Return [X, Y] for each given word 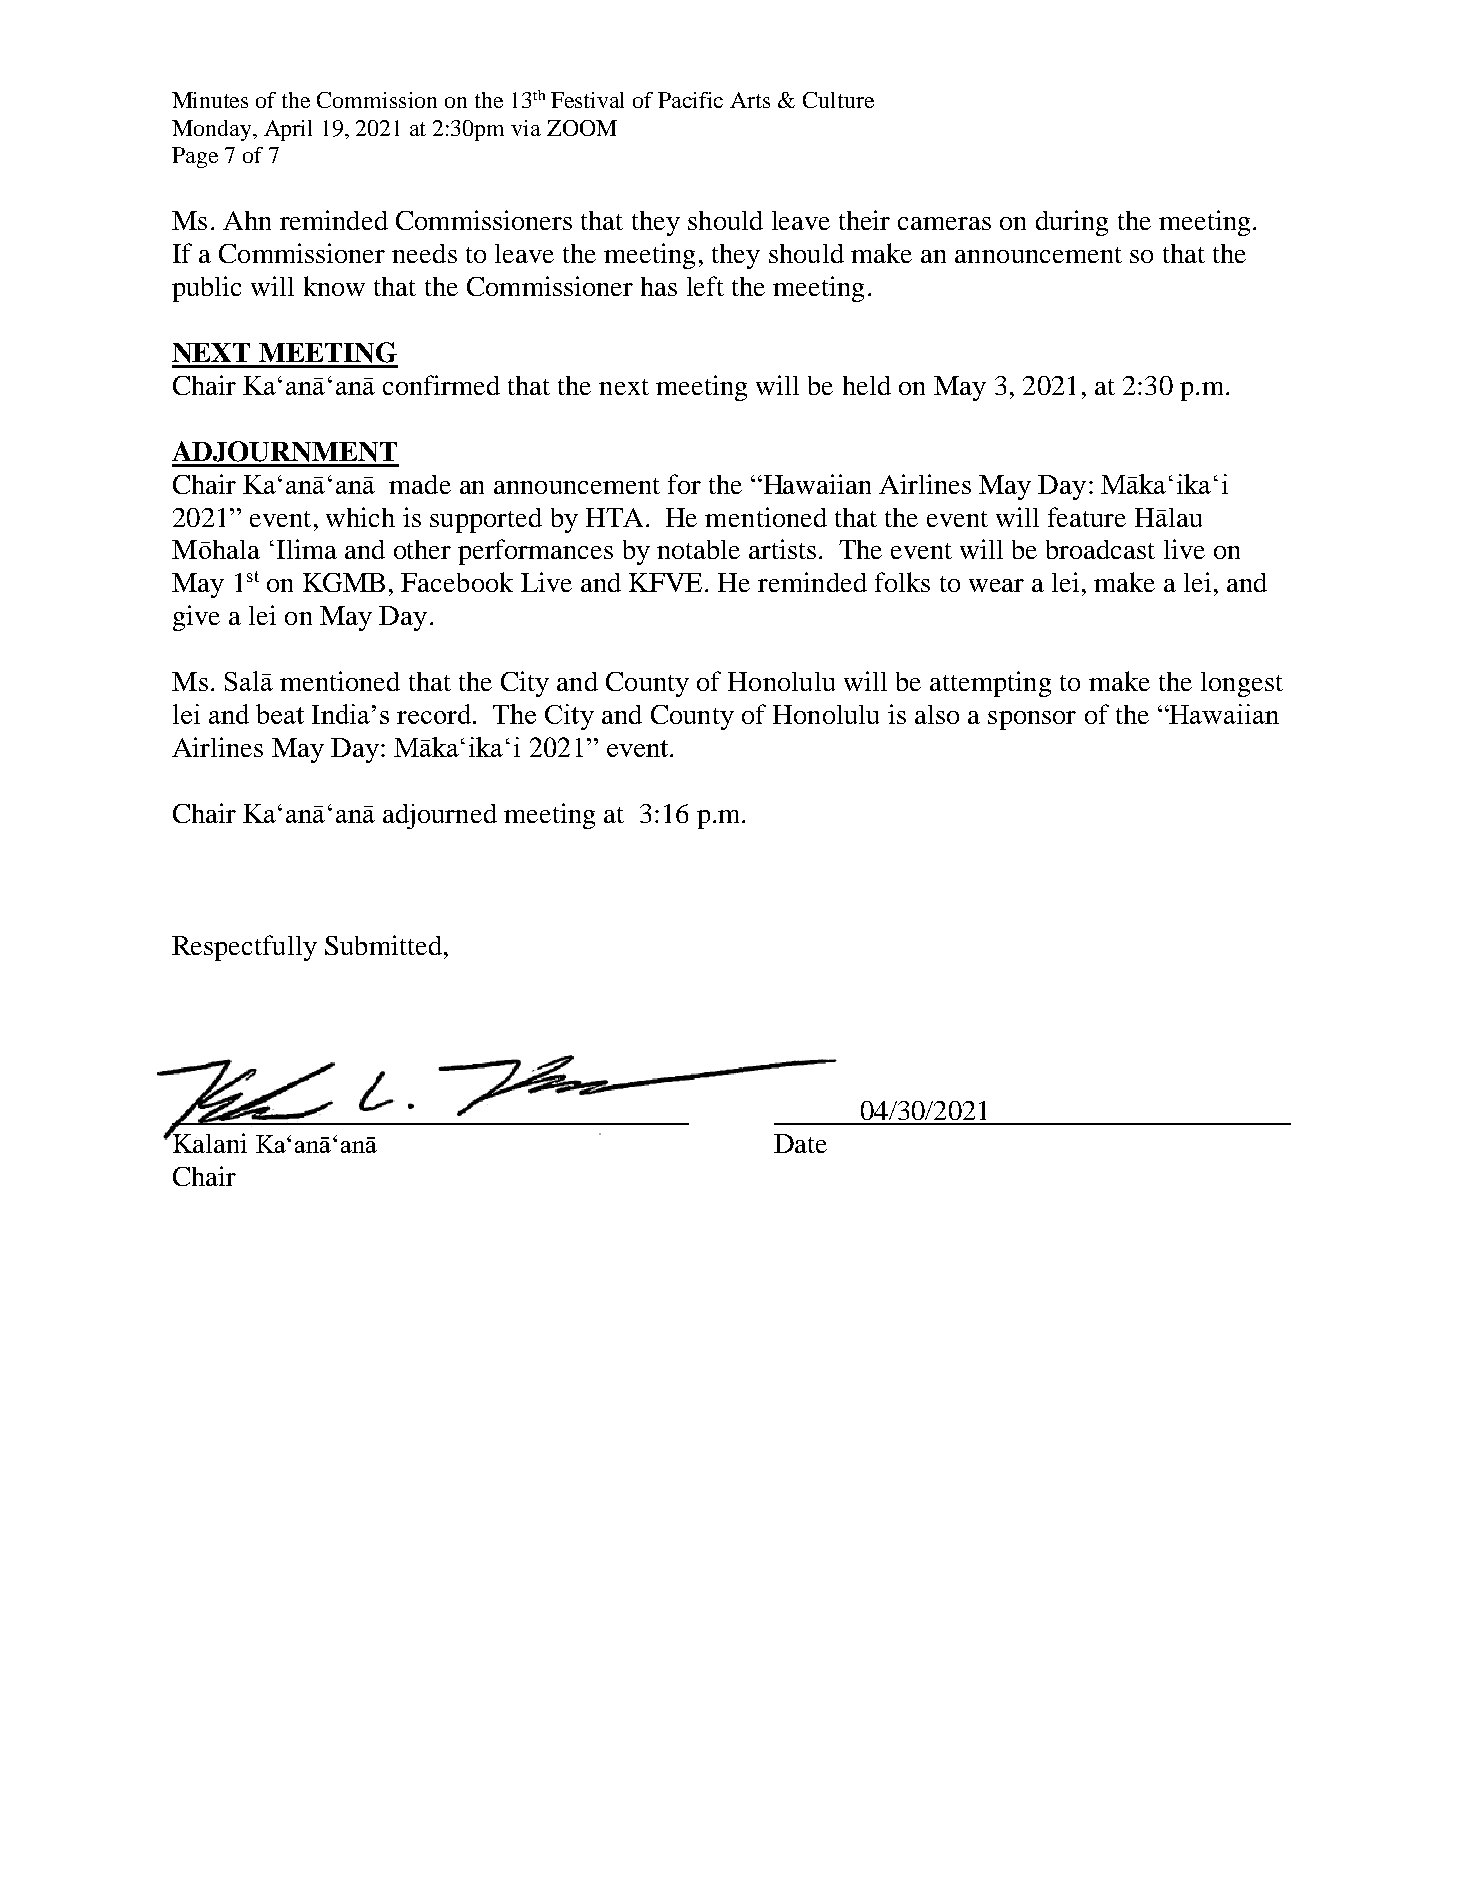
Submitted [383, 945]
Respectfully [244, 948]
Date [800, 1143]
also [937, 714]
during [1072, 223]
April [288, 130]
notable [698, 549]
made [420, 484]
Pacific [690, 100]
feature [1087, 517]
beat [280, 714]
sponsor [1032, 720]
